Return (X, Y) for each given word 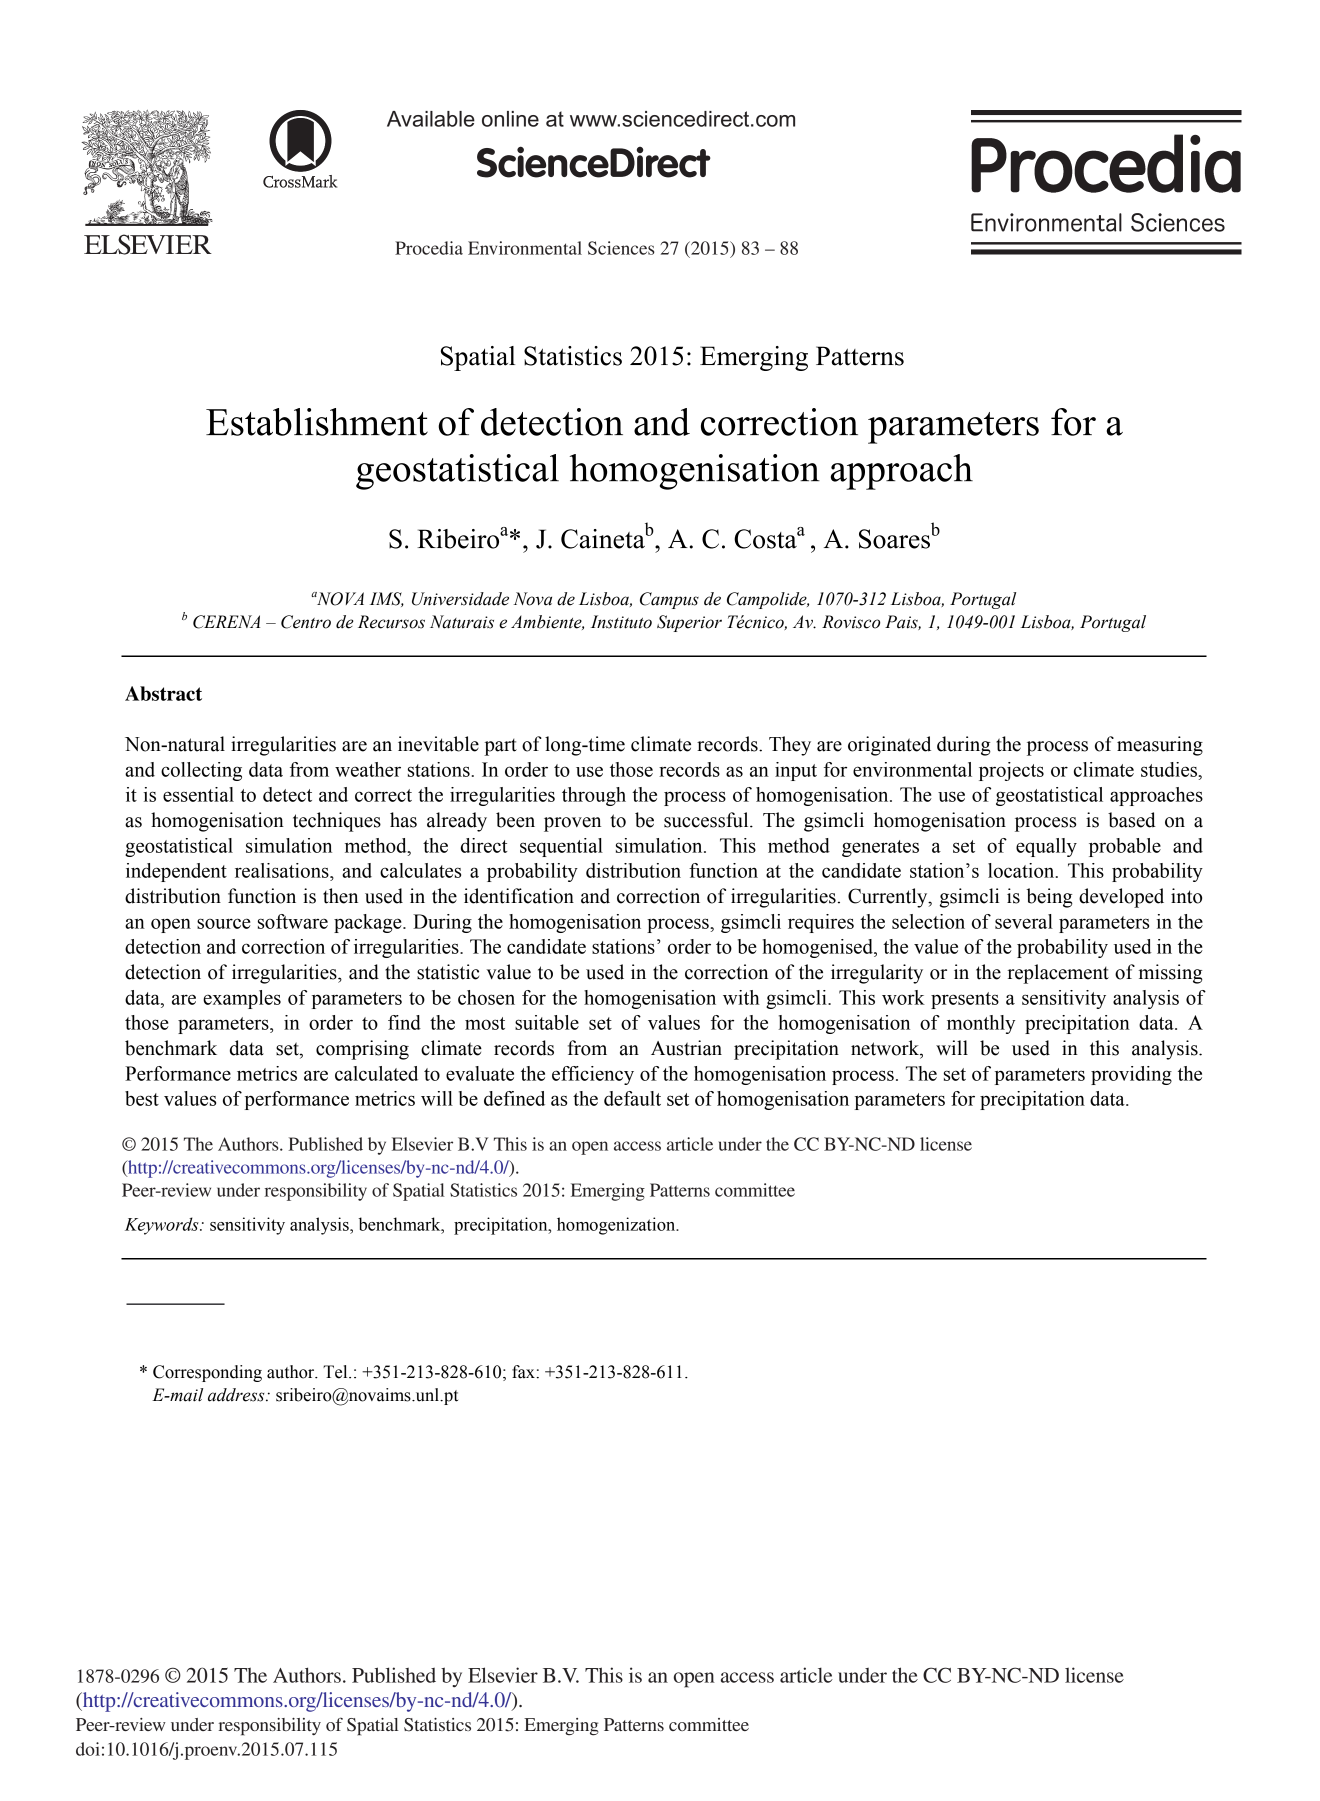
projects (1011, 771)
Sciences (621, 248)
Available (431, 119)
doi (88, 1749)
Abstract (163, 693)
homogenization (617, 1226)
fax (524, 1372)
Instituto (621, 622)
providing (1131, 1075)
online (510, 119)
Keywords (163, 1226)
